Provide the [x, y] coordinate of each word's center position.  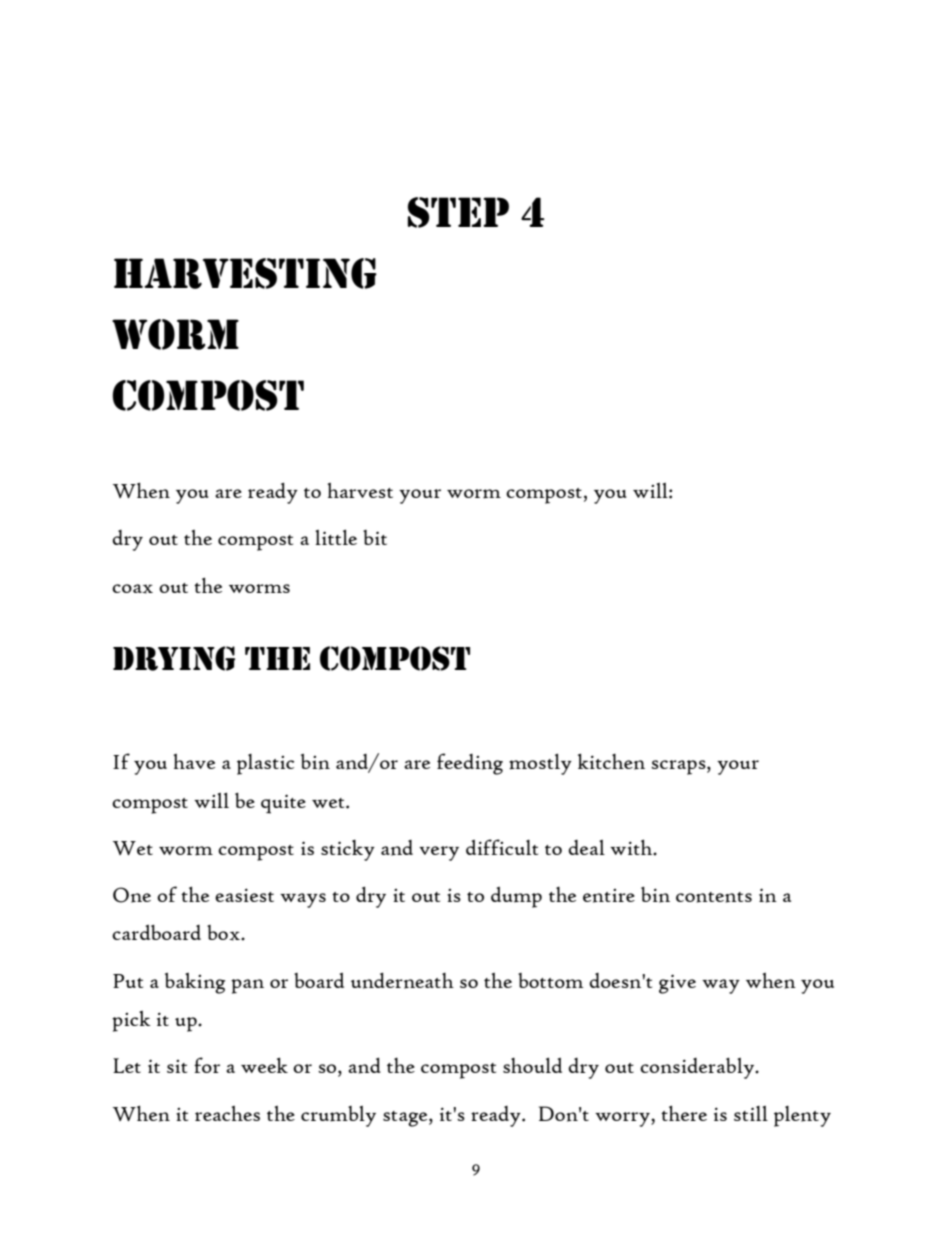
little [336, 537]
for [207, 1065]
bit [375, 537]
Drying [174, 658]
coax [132, 589]
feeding [470, 764]
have [194, 761]
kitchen [611, 761]
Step [458, 212]
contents [714, 897]
